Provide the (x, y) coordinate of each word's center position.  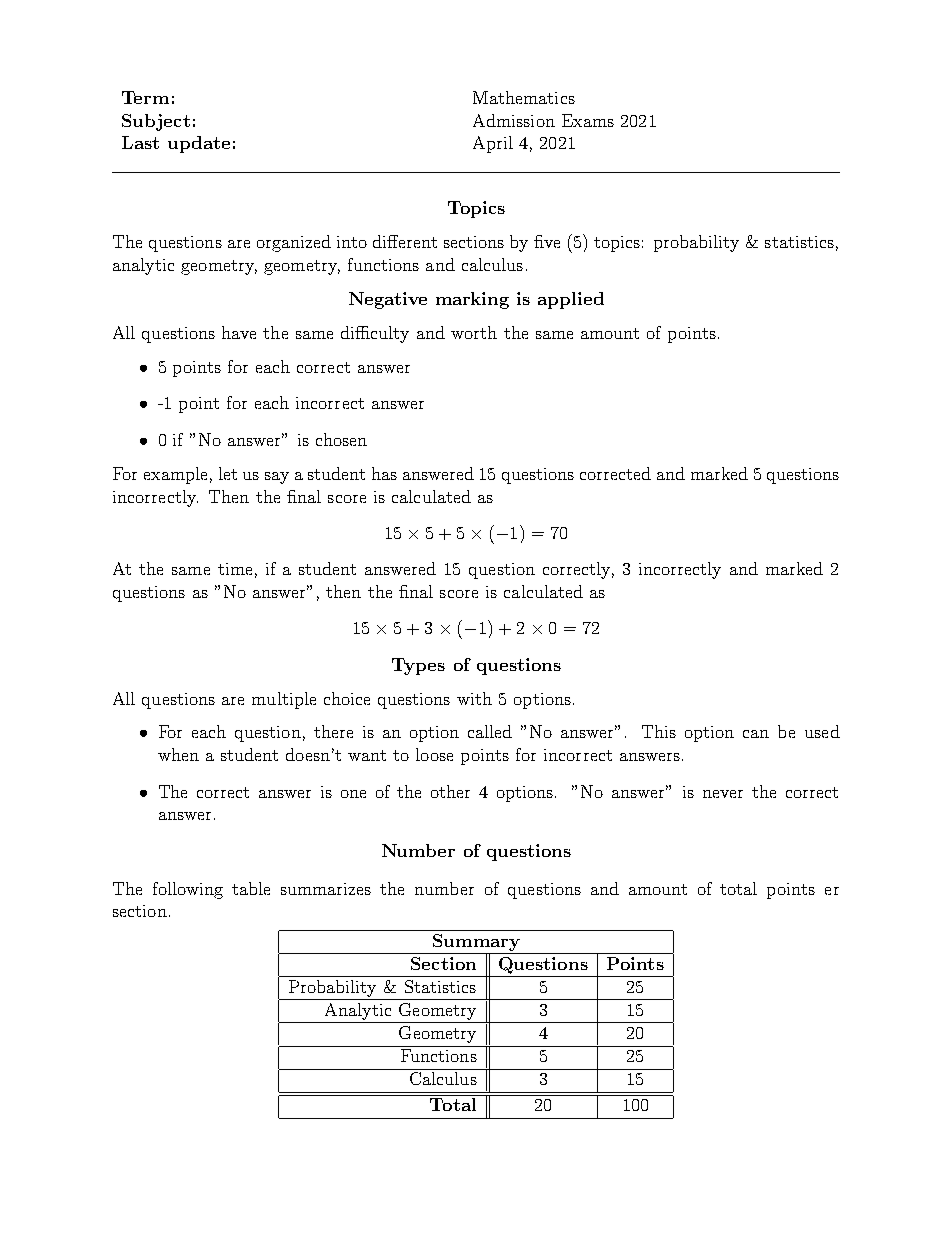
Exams (588, 120)
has (384, 473)
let (228, 473)
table (251, 888)
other (450, 791)
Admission (514, 120)
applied (571, 300)
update (199, 144)
